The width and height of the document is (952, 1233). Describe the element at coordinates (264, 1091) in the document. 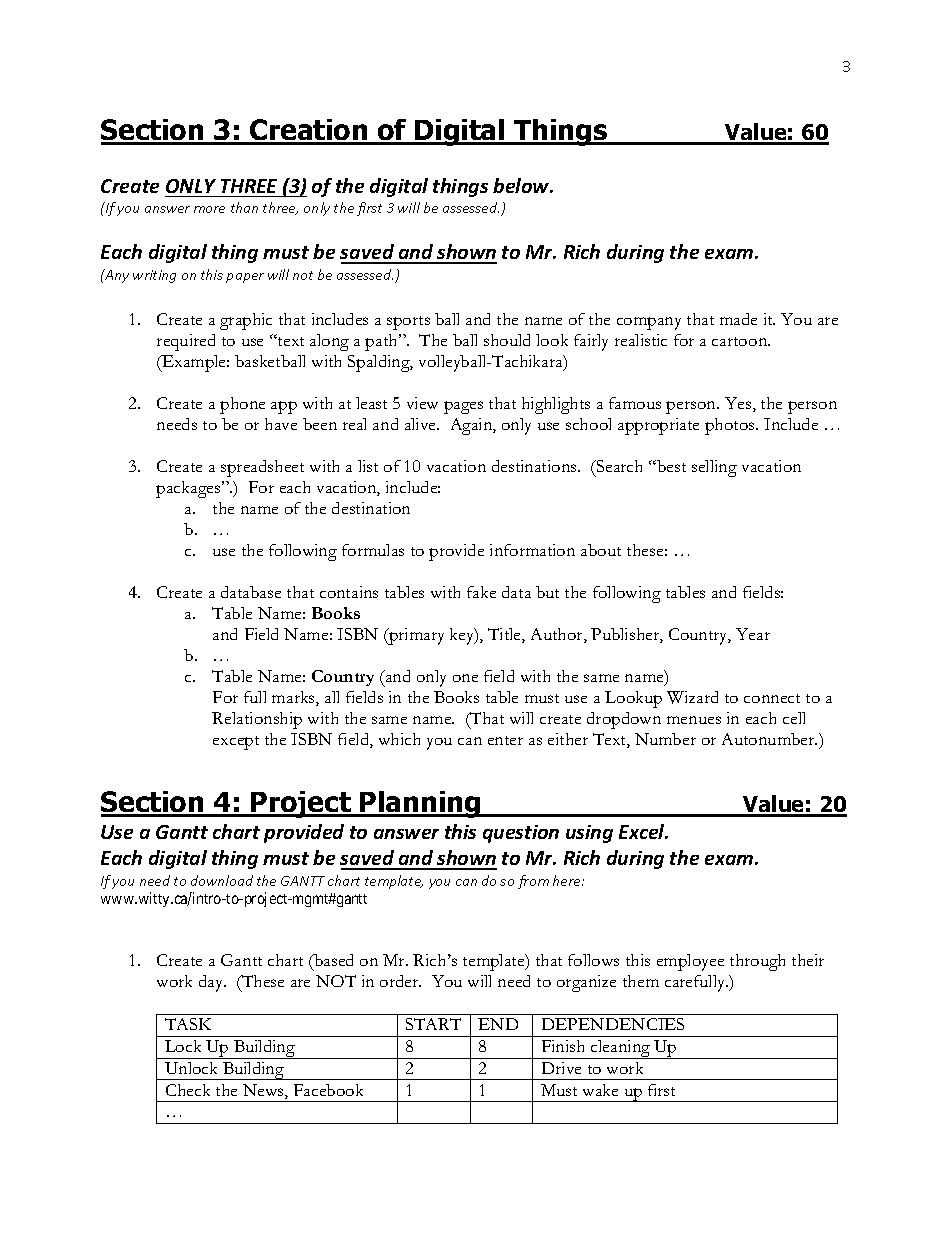

I see `News` at that location.
